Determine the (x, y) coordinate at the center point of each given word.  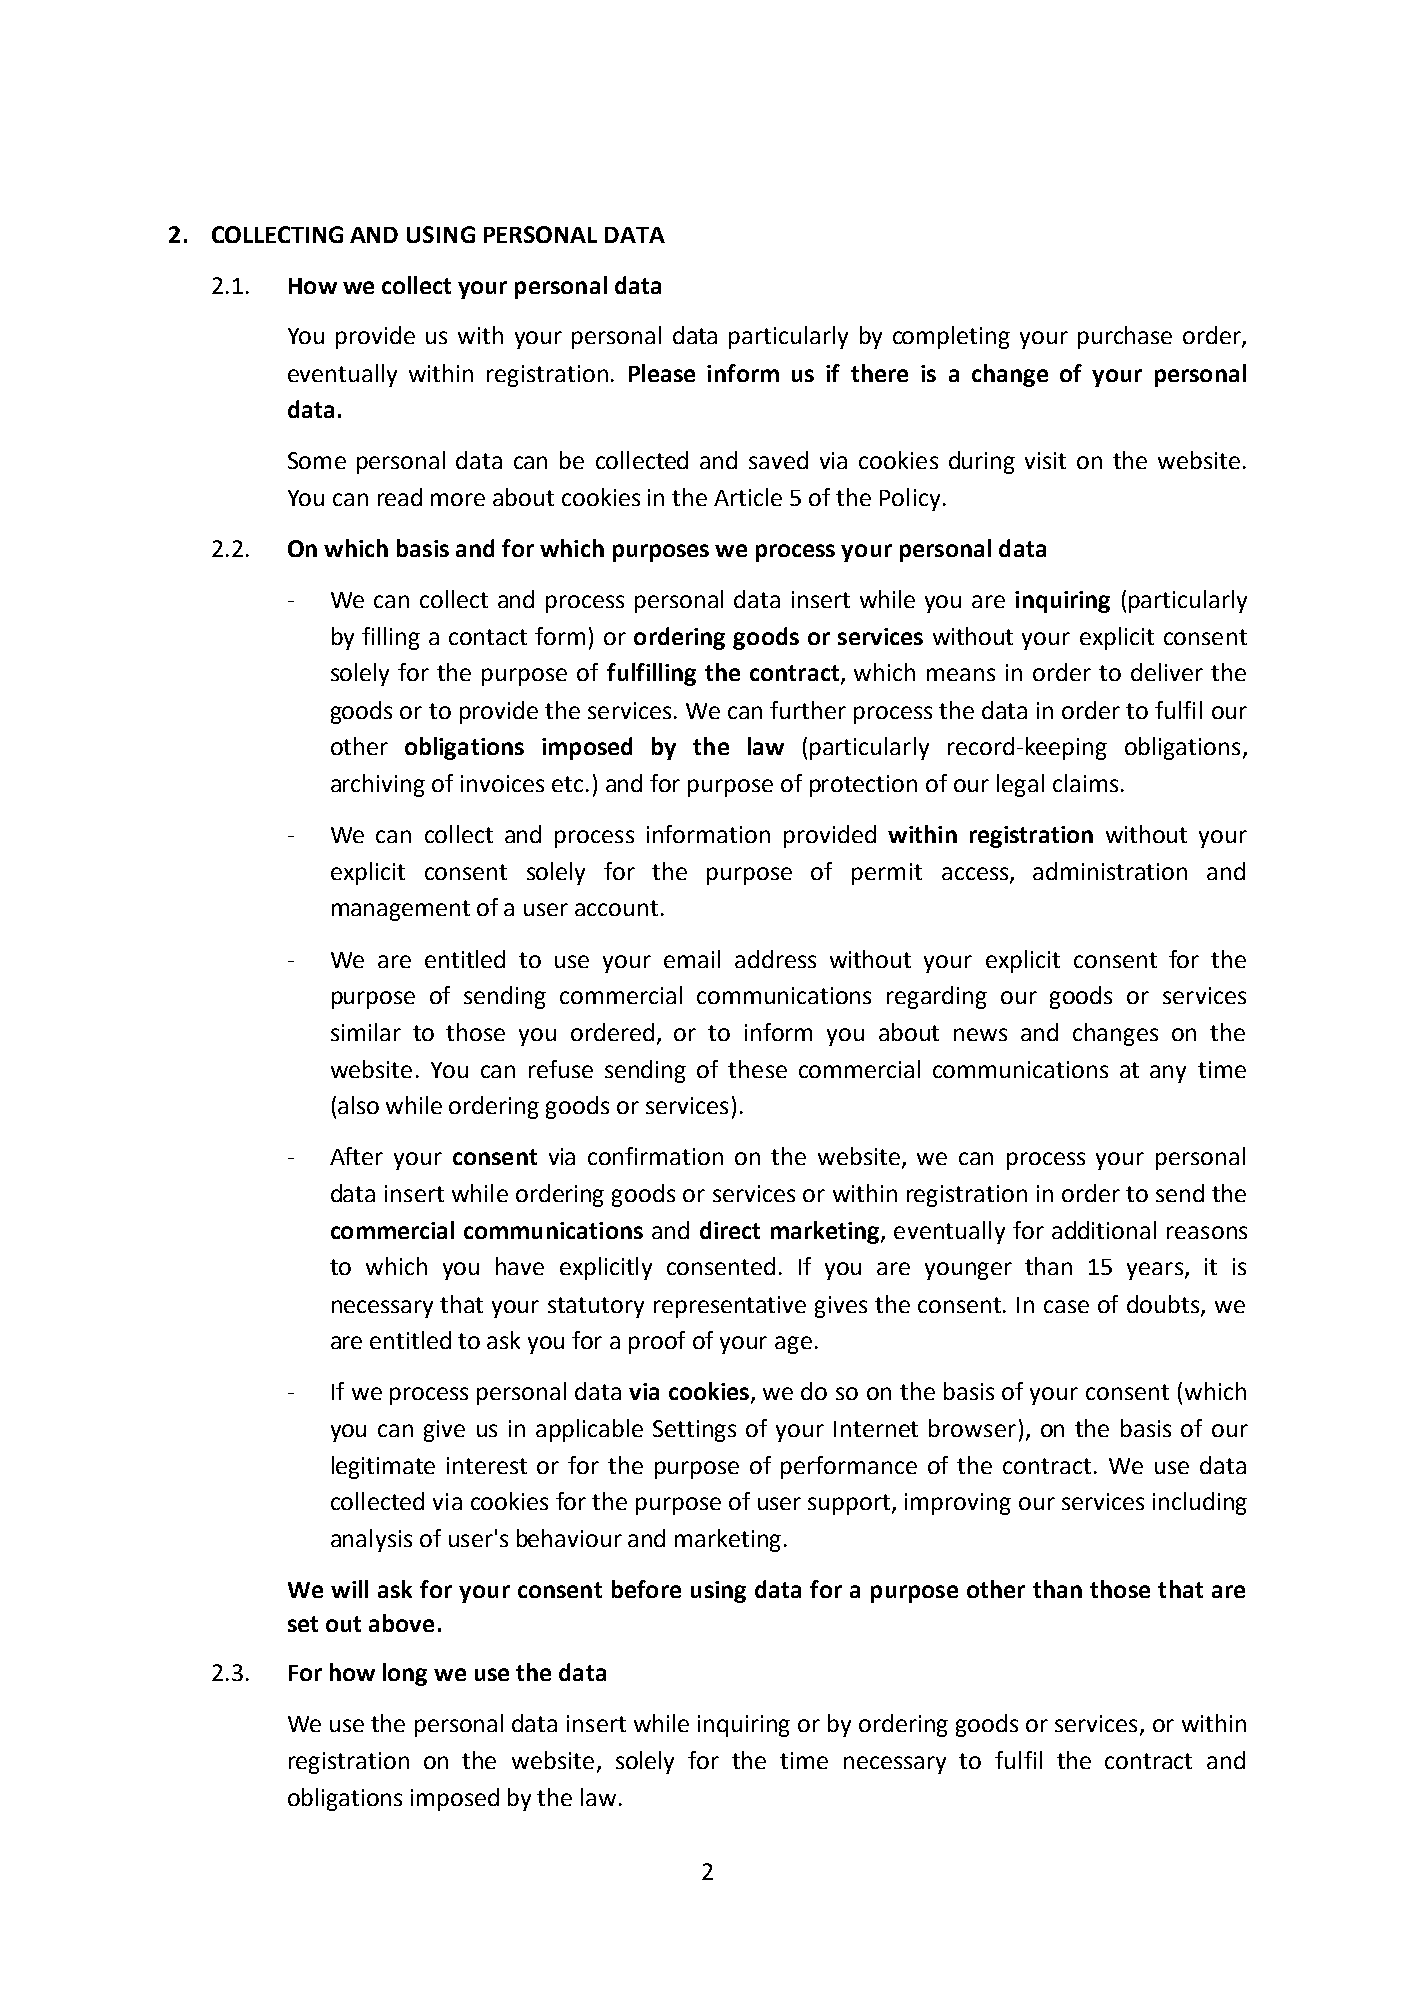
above (401, 1623)
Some (317, 460)
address (775, 959)
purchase (1125, 337)
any (1168, 1074)
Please (662, 373)
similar (366, 1032)
